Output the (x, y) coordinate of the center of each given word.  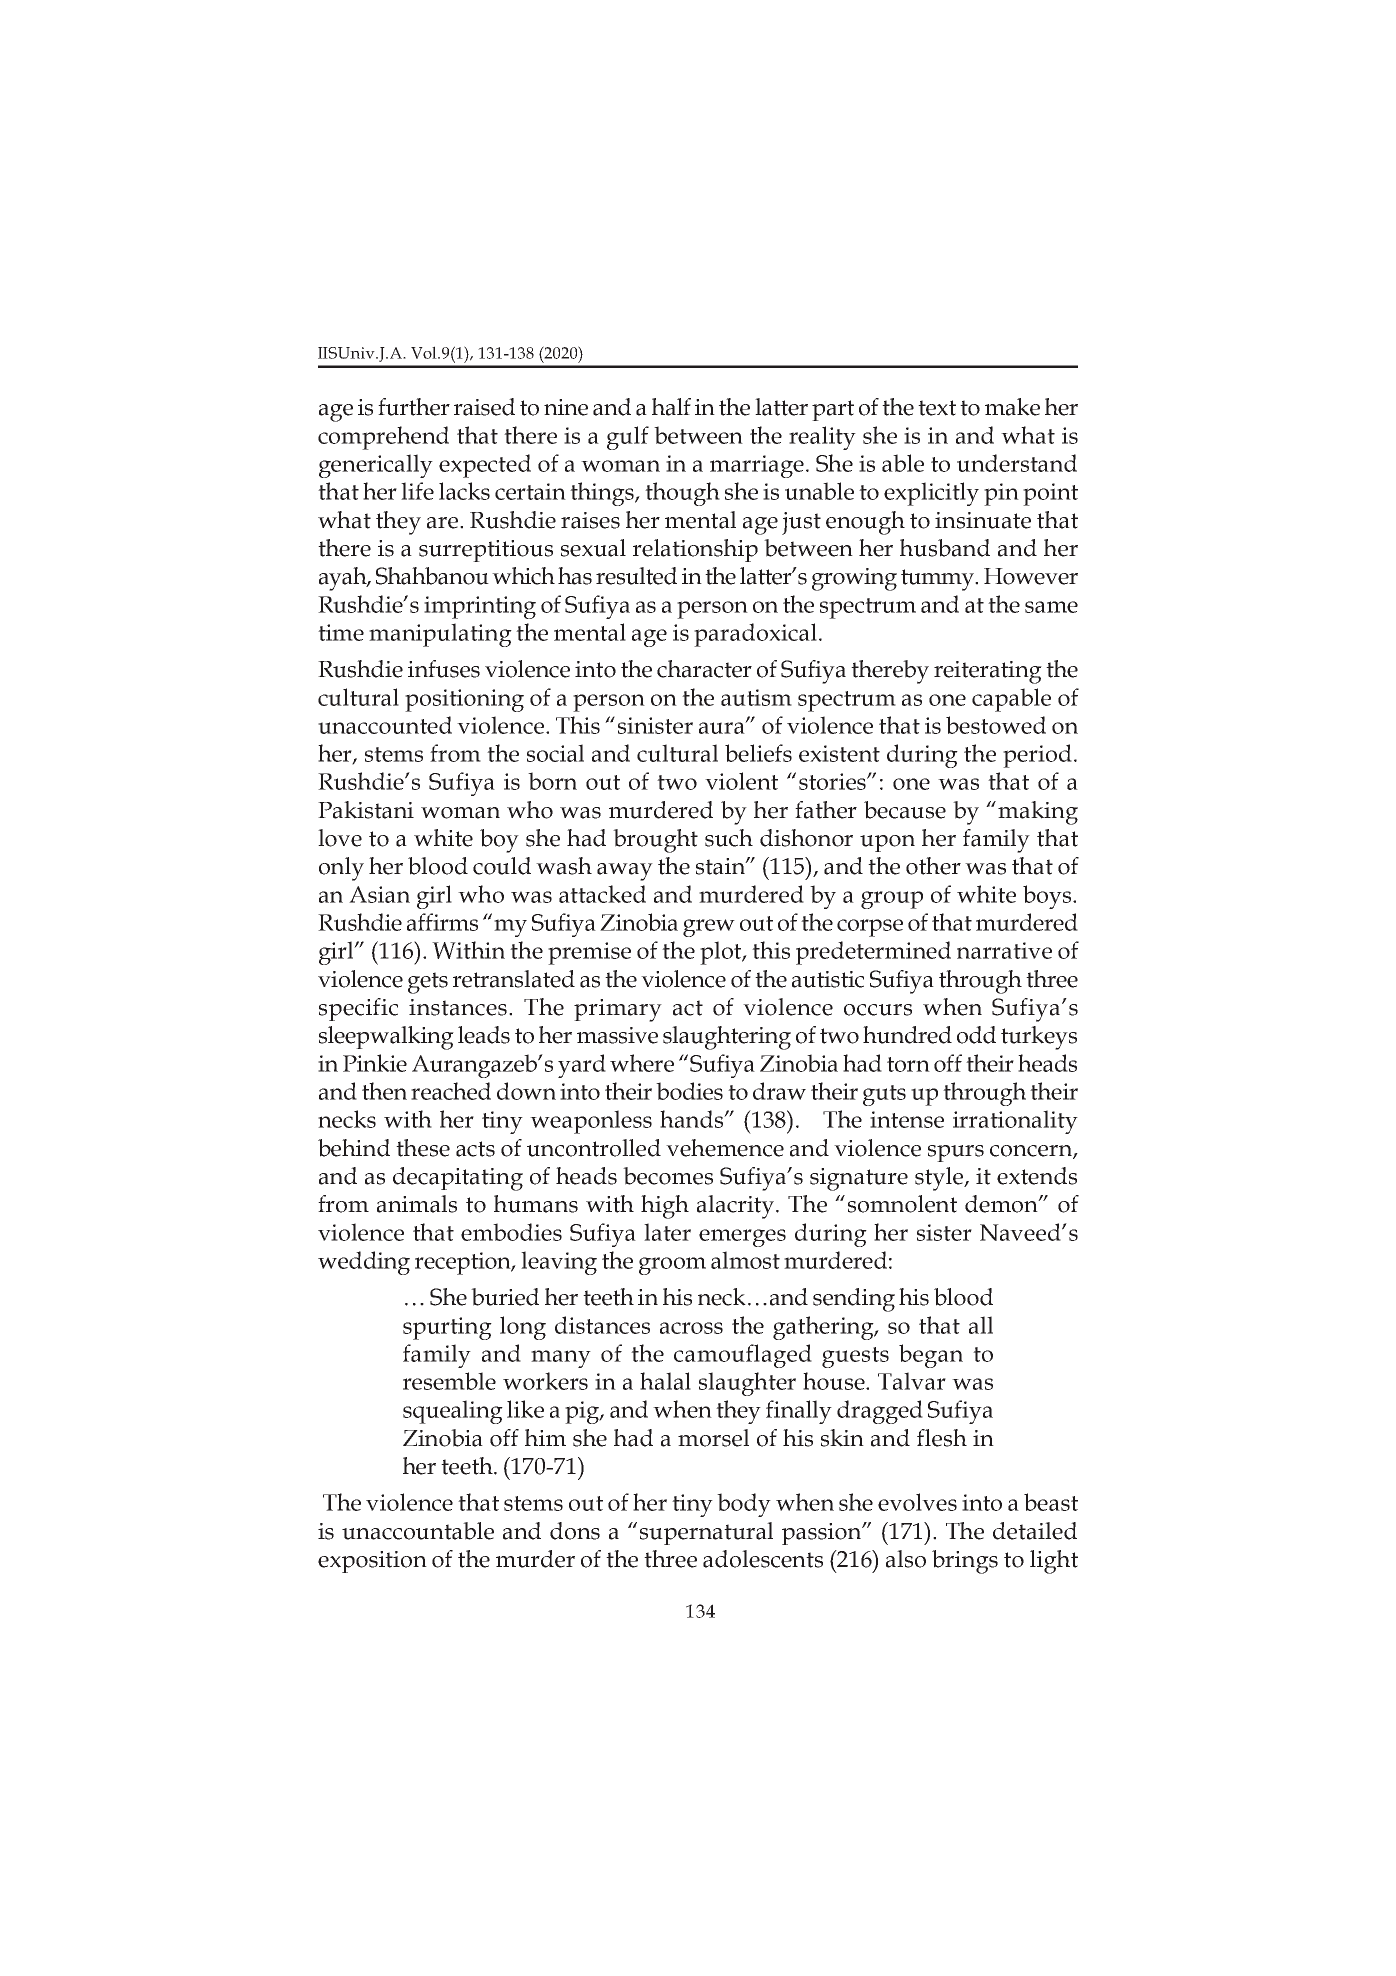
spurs (956, 1153)
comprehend (383, 438)
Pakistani (366, 810)
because (905, 810)
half (671, 407)
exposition (372, 1562)
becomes (668, 1176)
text (937, 408)
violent (741, 781)
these (423, 1148)
